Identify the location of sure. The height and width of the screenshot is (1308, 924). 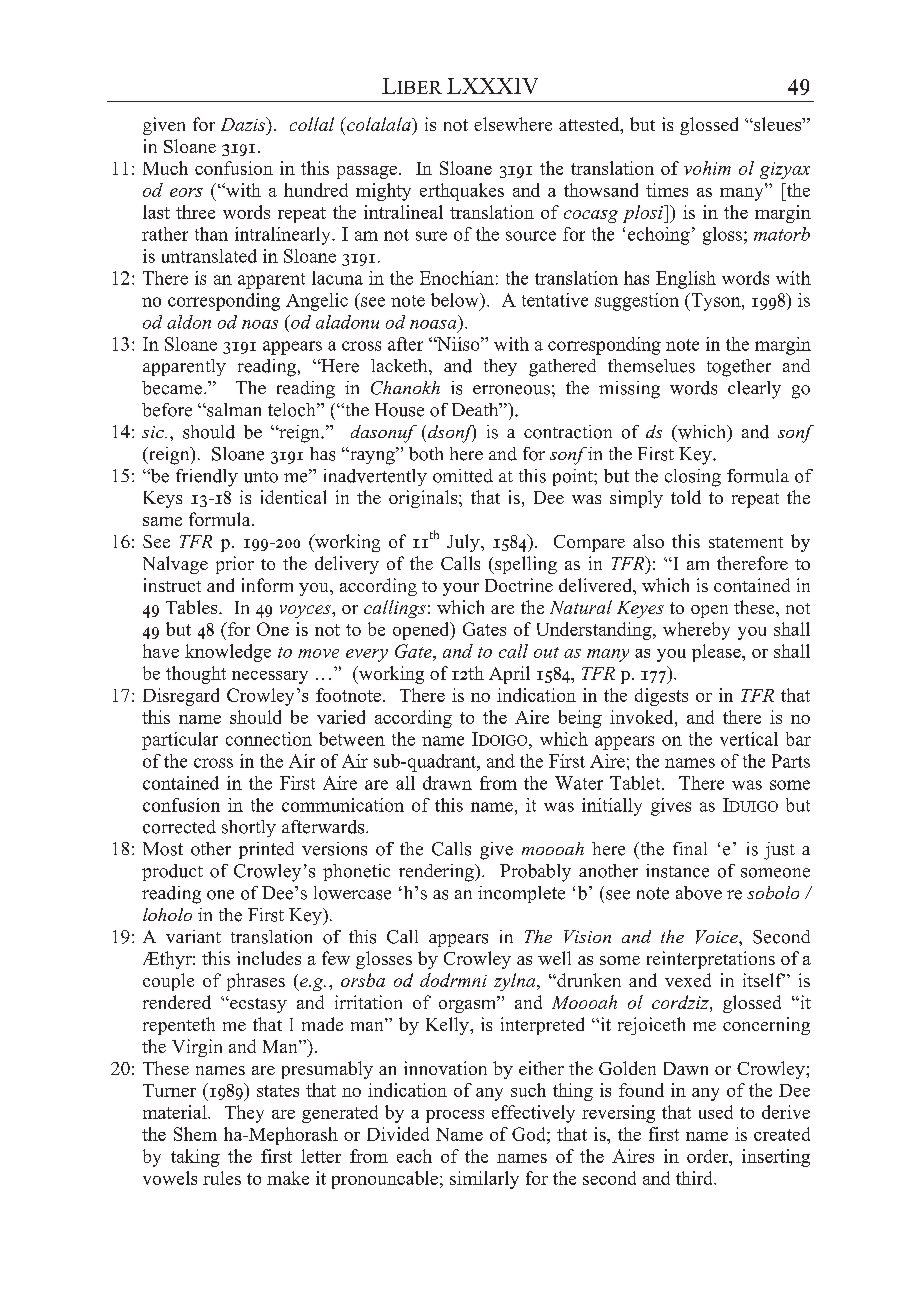
(431, 236).
